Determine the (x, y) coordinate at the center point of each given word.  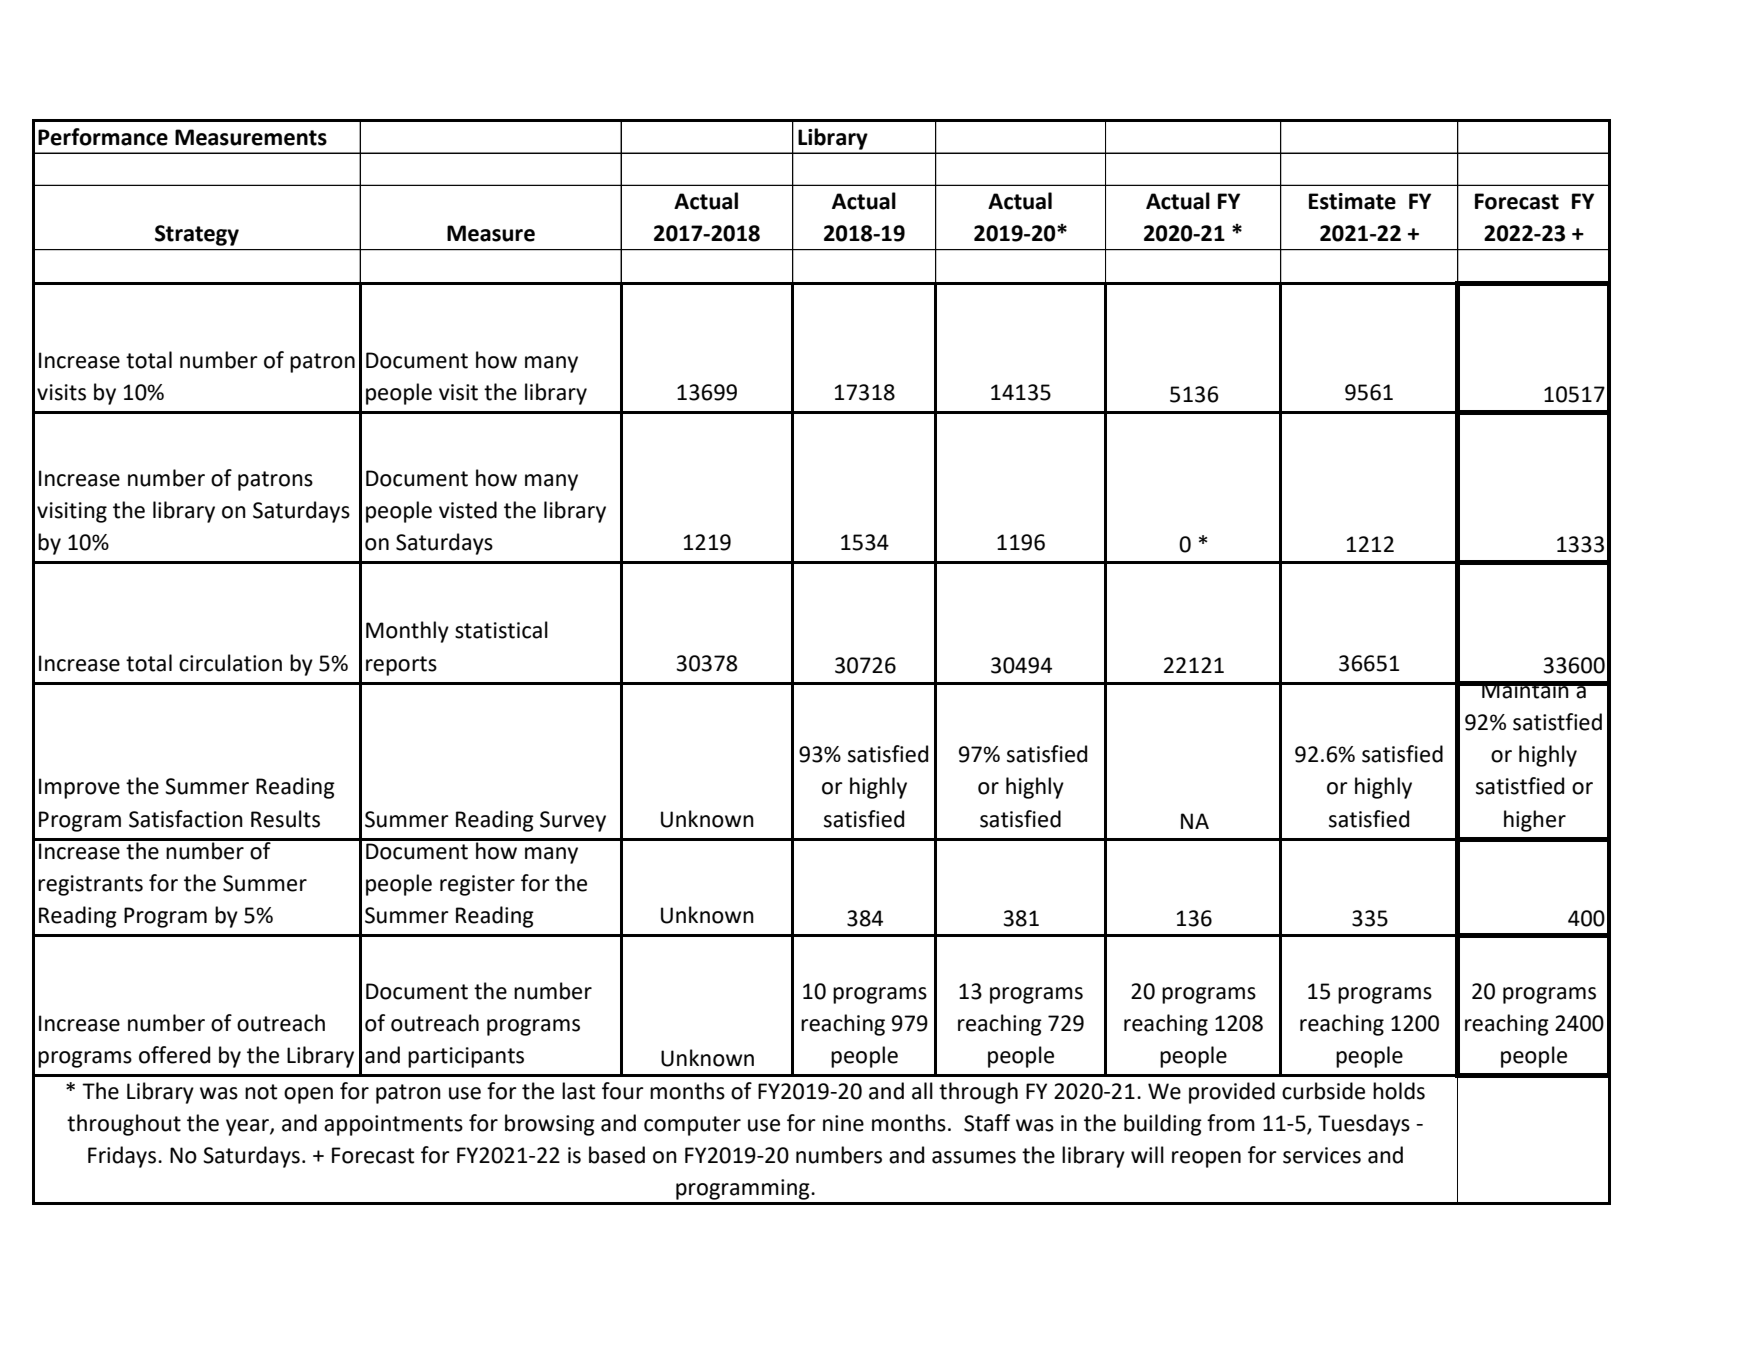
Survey (573, 821)
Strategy (197, 235)
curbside (1323, 1091)
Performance (103, 137)
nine (843, 1123)
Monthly (407, 632)
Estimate (1352, 201)
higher (1535, 821)
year (248, 1127)
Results (285, 819)
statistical (501, 630)
